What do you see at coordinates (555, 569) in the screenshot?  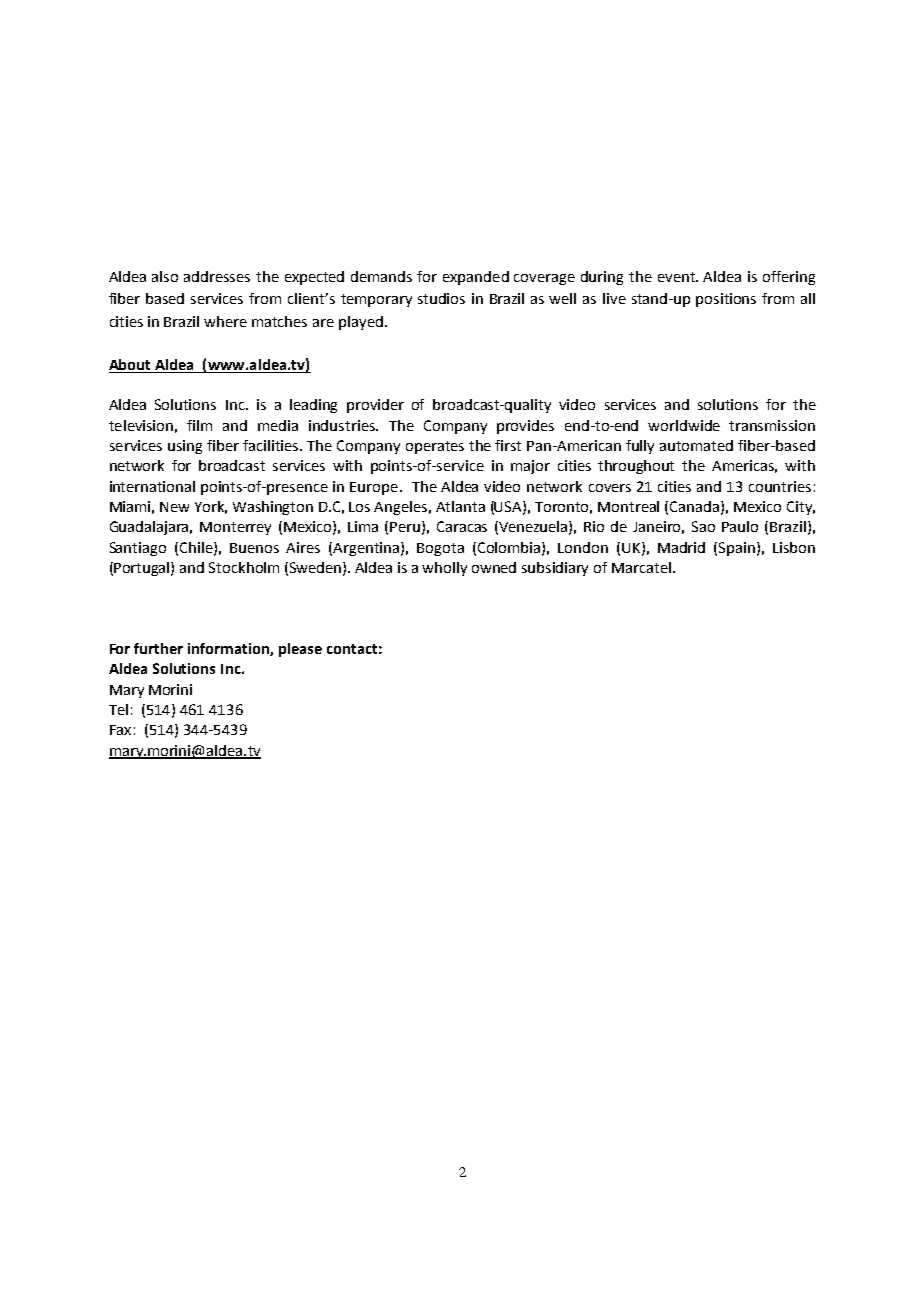 I see `subsidiary` at bounding box center [555, 569].
